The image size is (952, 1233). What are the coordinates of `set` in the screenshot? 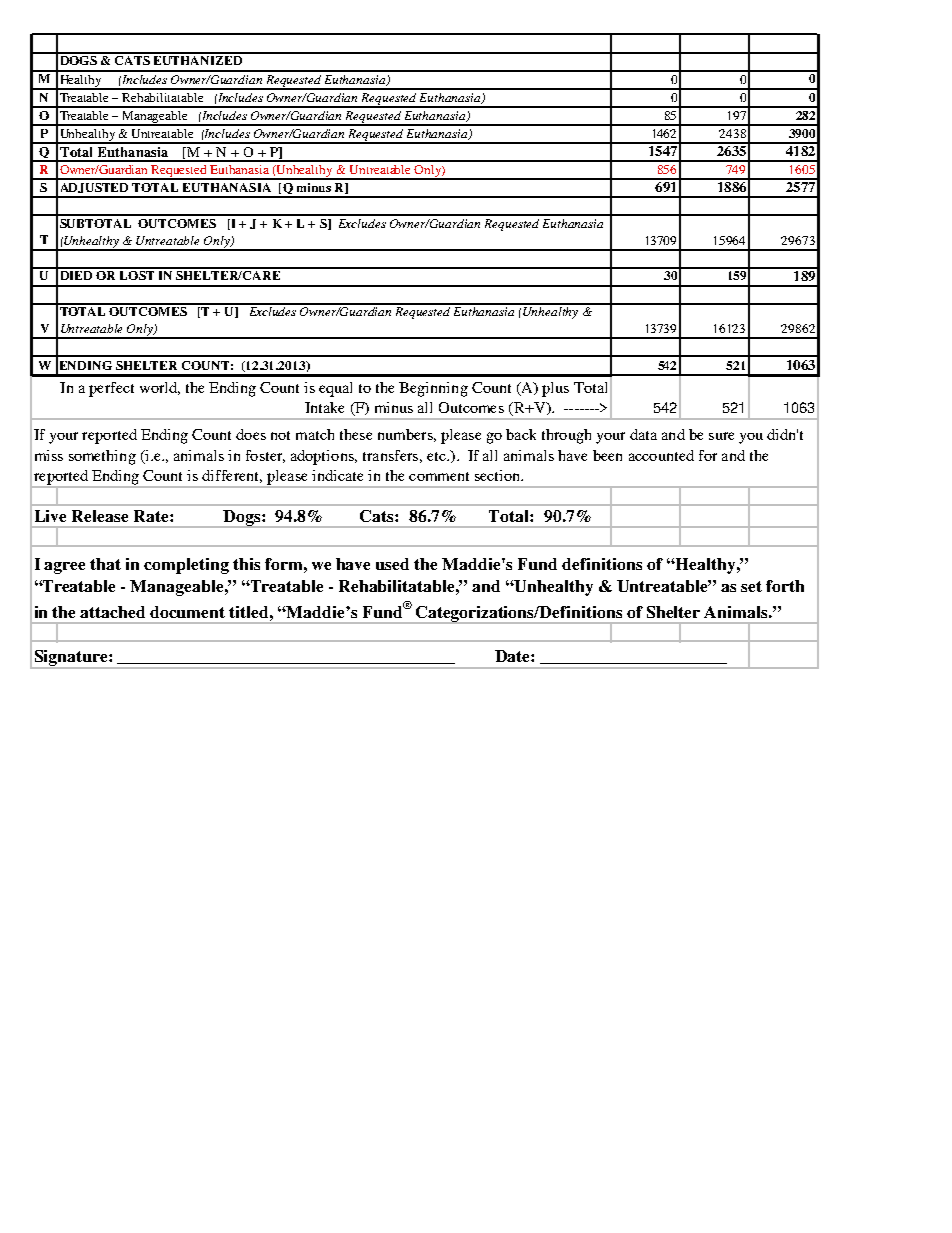 It's located at (751, 586).
